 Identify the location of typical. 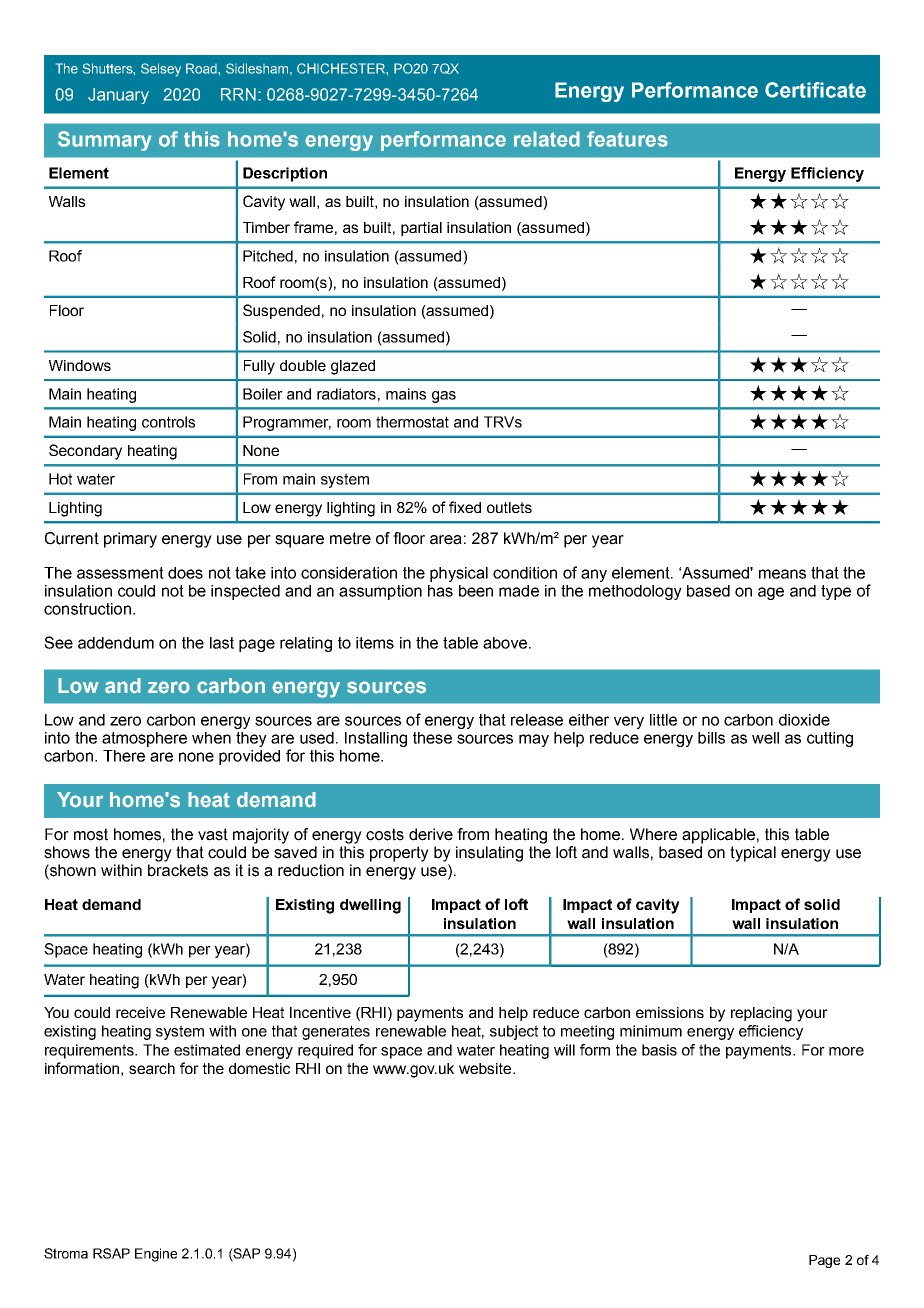
(753, 854).
